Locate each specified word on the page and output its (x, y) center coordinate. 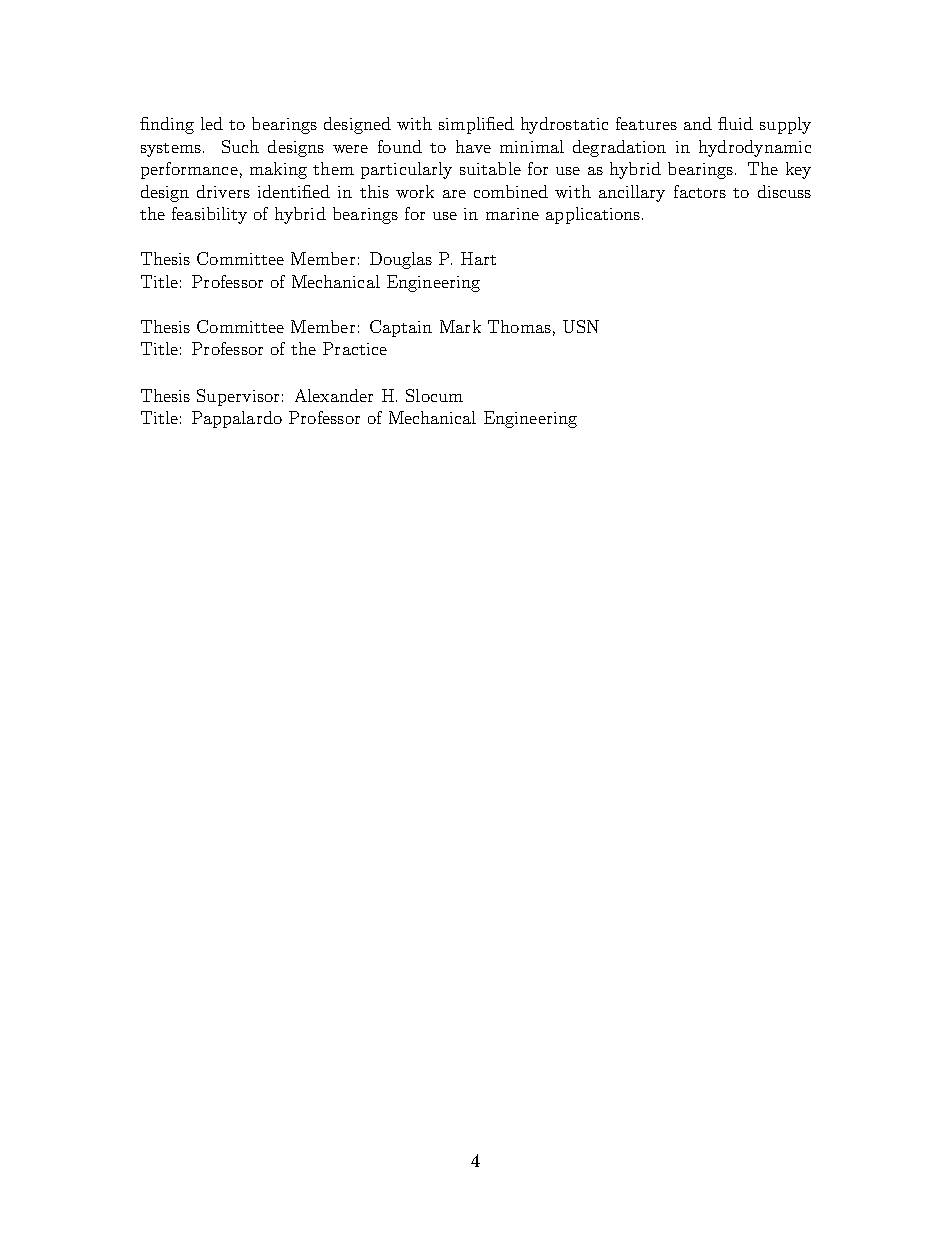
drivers (223, 191)
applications (594, 215)
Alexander (334, 395)
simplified (476, 125)
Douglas (401, 260)
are (454, 194)
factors (700, 191)
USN (581, 326)
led (212, 123)
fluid (735, 123)
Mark (460, 326)
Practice (355, 348)
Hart (478, 258)
